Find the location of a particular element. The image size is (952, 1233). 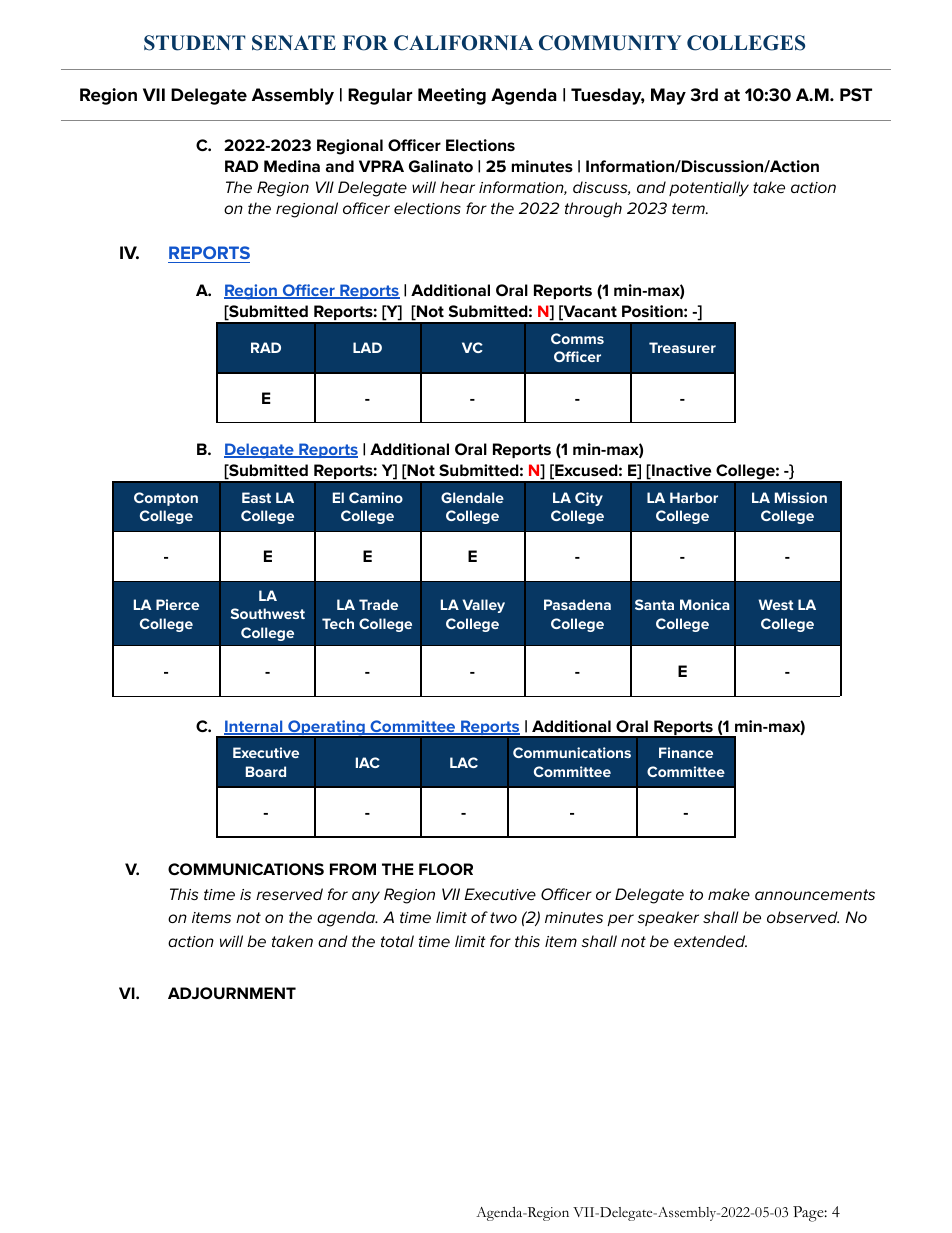

Valley is located at coordinates (484, 606).
